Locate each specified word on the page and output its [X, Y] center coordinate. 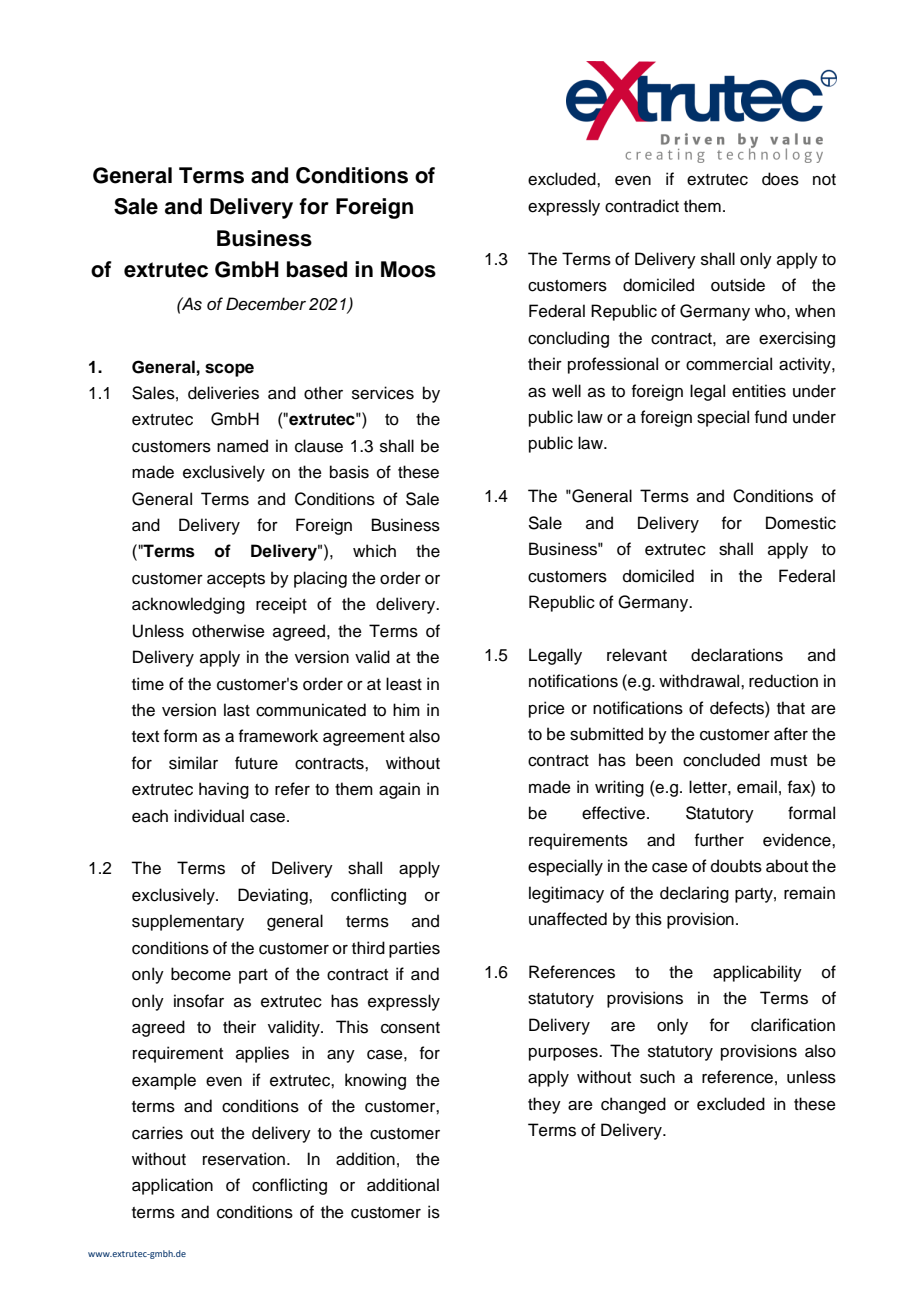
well [566, 391]
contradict [642, 206]
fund [771, 417]
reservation [244, 1159]
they [544, 1105]
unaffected [568, 919]
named [242, 446]
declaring [694, 894]
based [317, 269]
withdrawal [700, 681]
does [780, 179]
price [547, 709]
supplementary [188, 922]
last [237, 710]
